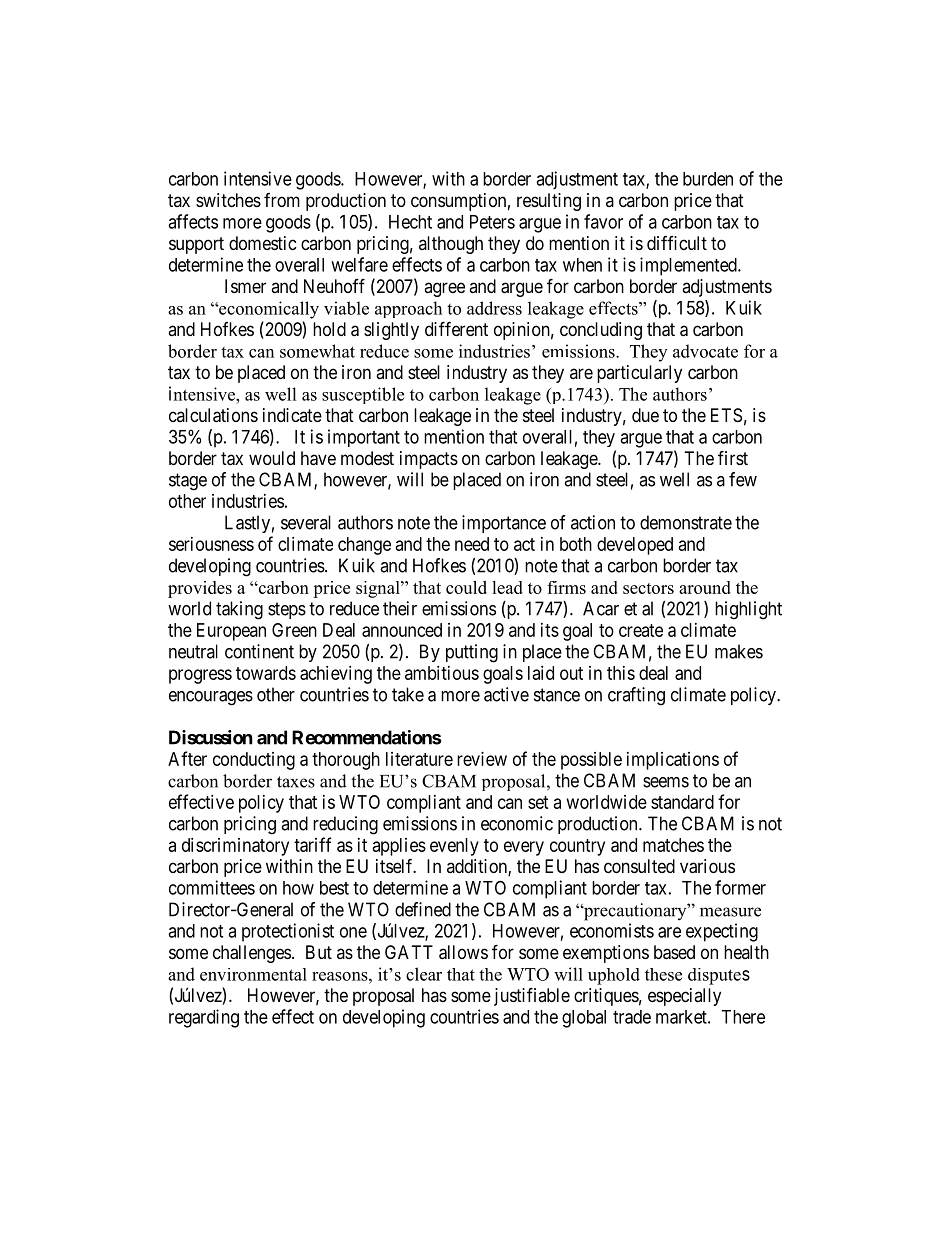 This image has height=1233, width=952. What do you see at coordinates (254, 761) in the image?
I see `conducting` at bounding box center [254, 761].
